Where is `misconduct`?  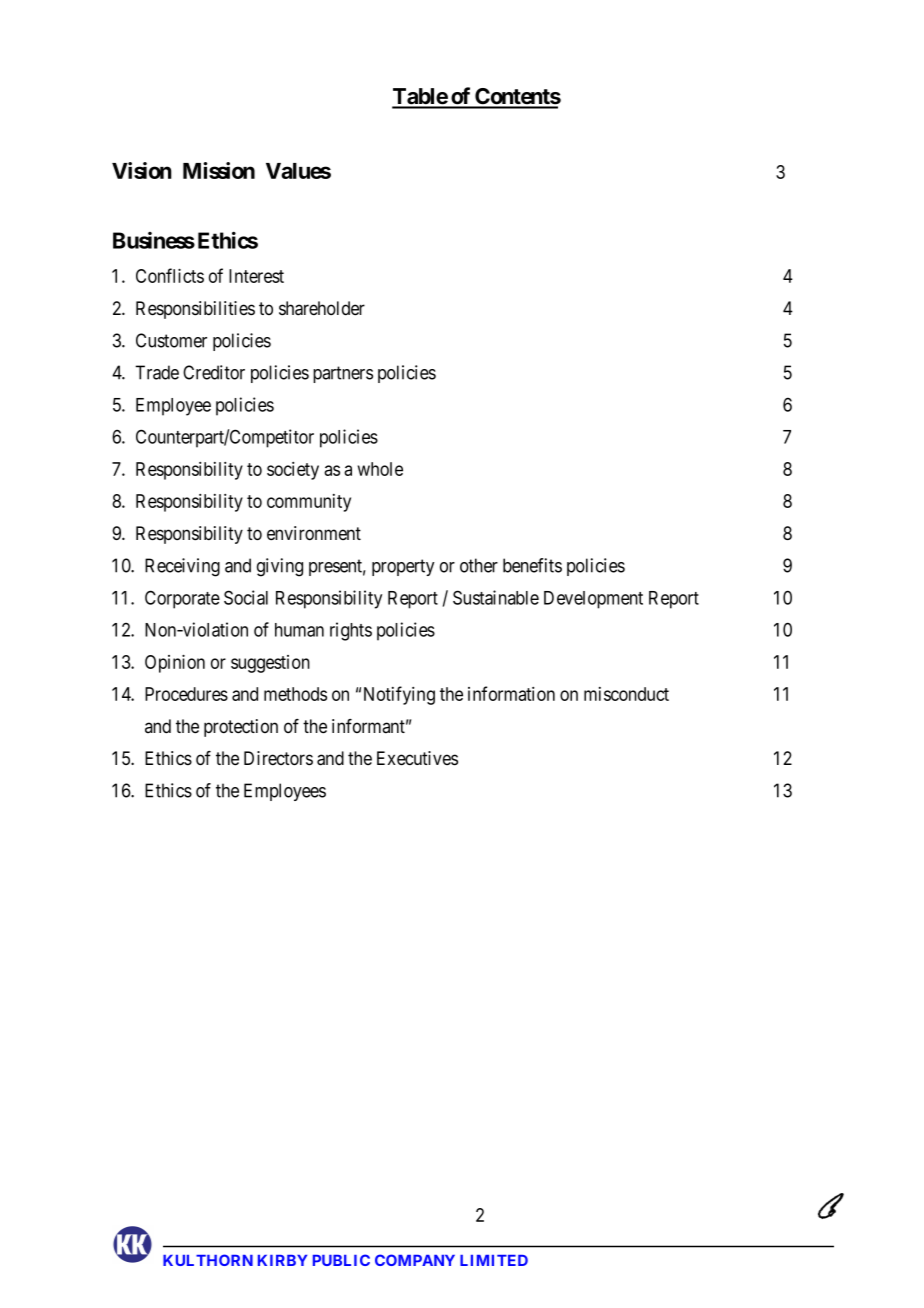 misconduct is located at coordinates (626, 694).
